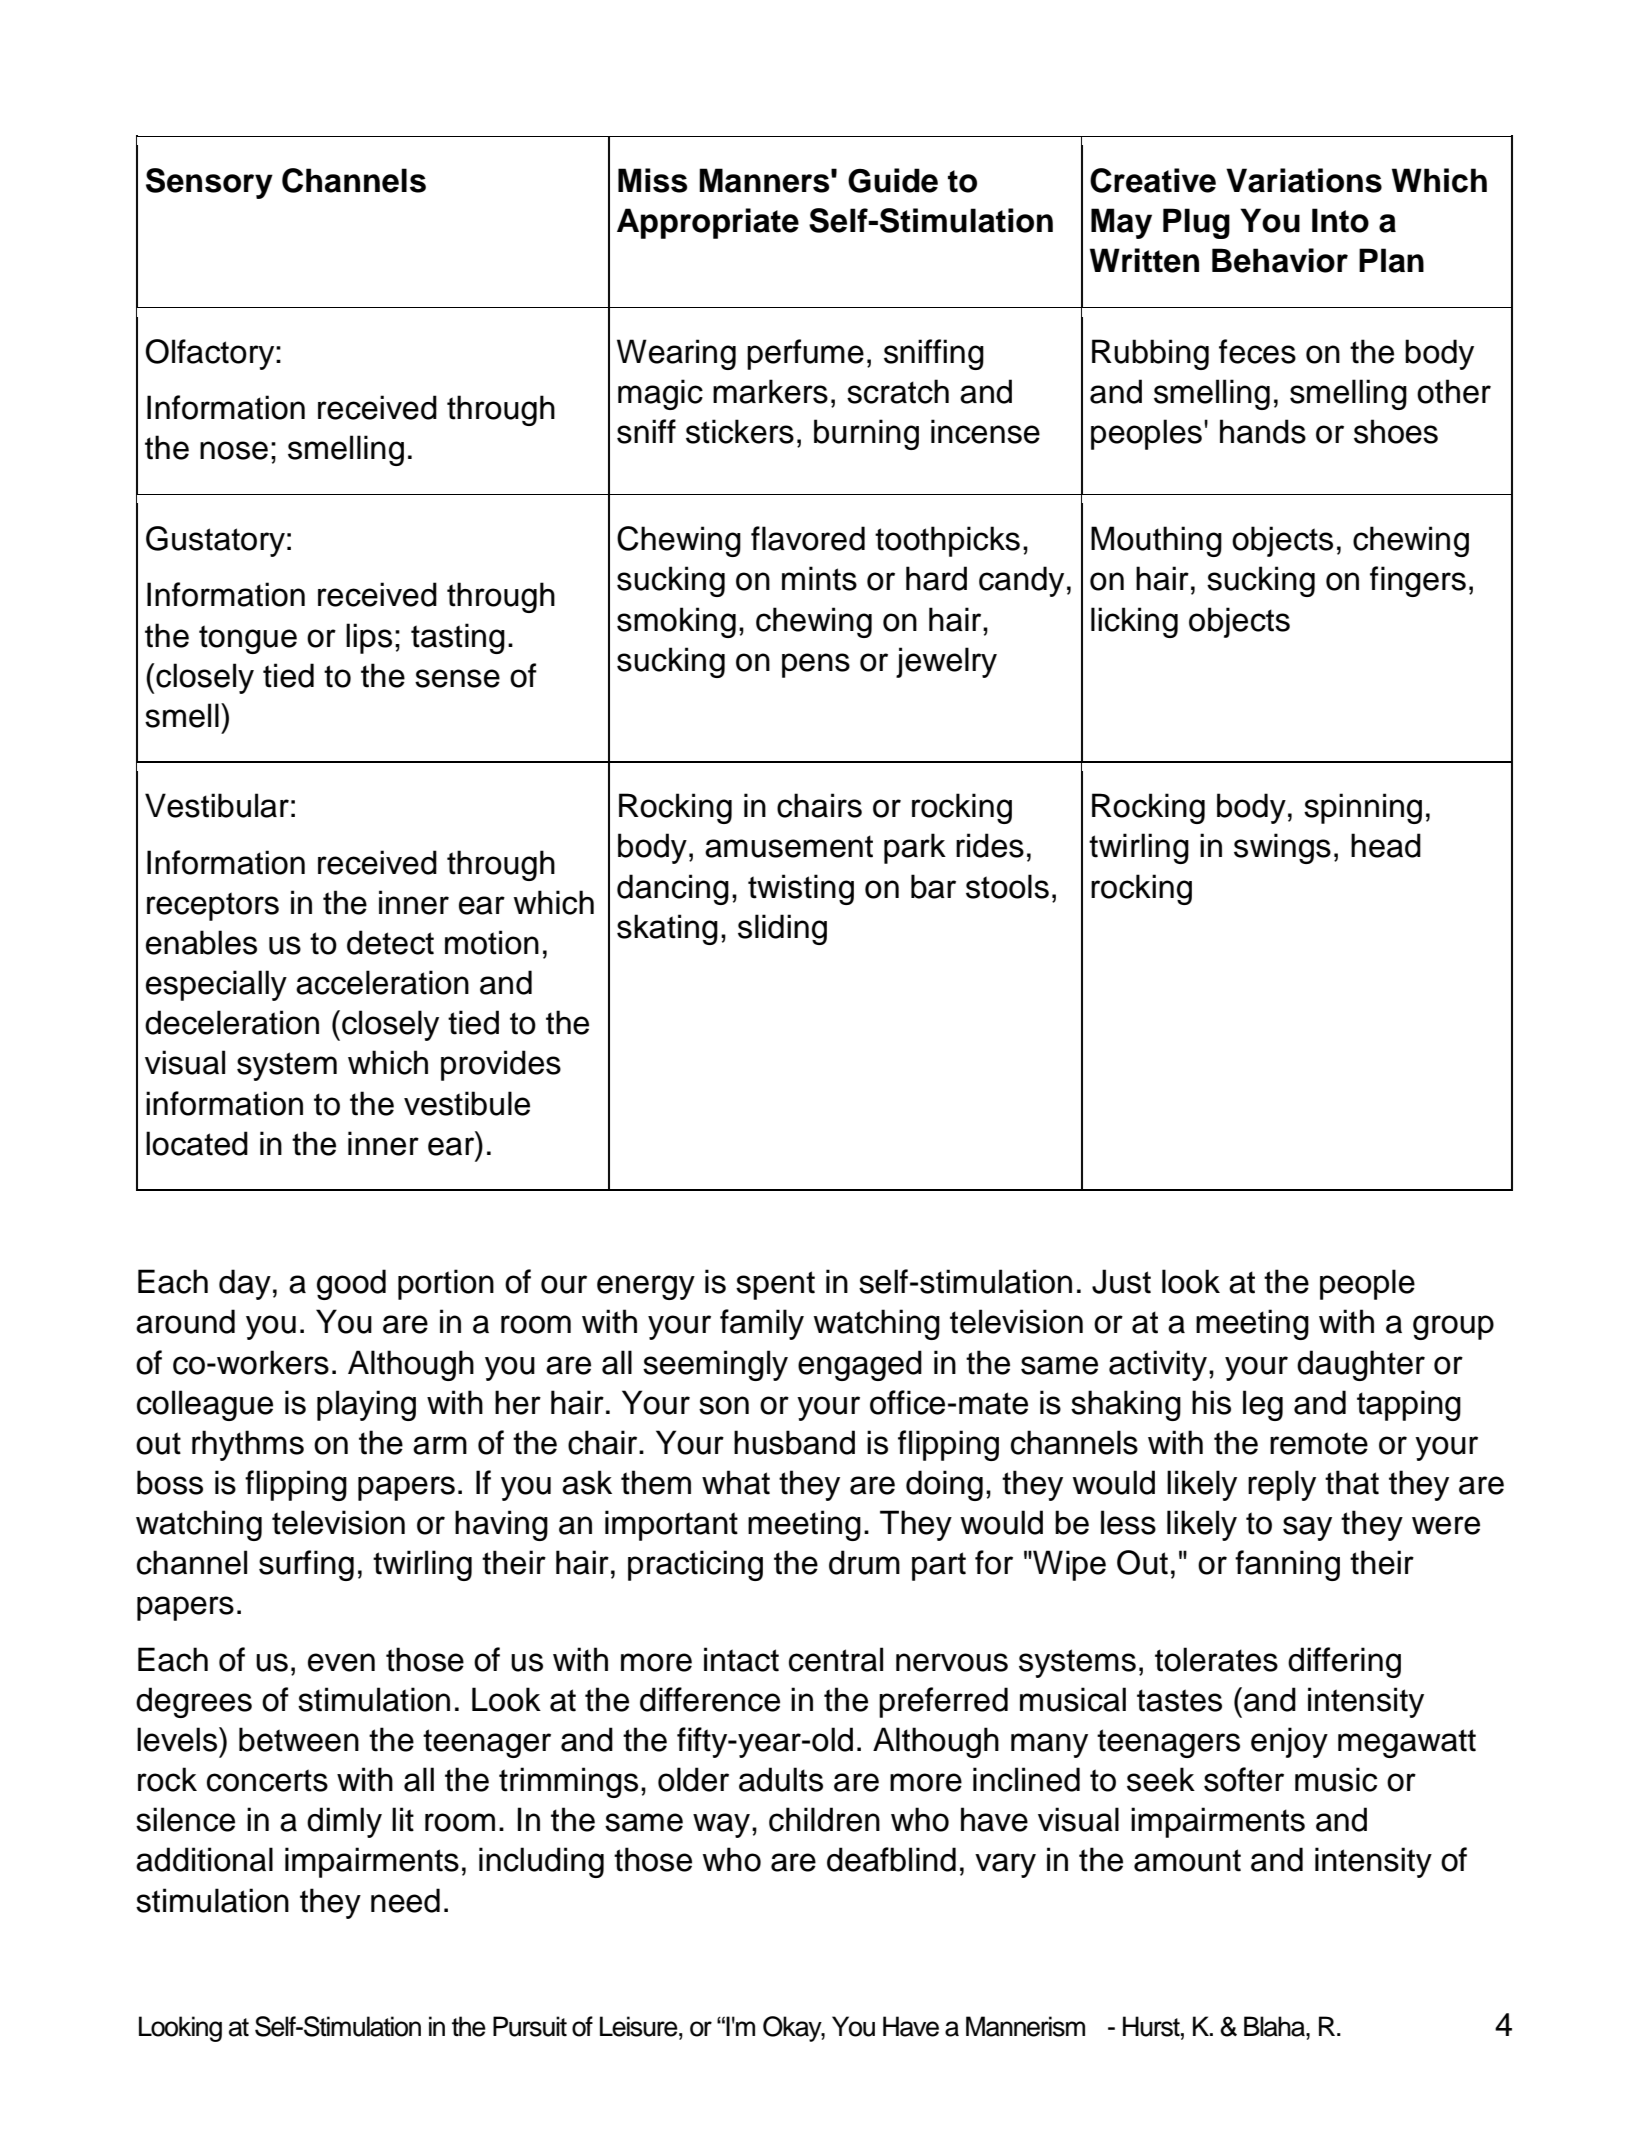  What do you see at coordinates (197, 1143) in the image?
I see `located` at bounding box center [197, 1143].
